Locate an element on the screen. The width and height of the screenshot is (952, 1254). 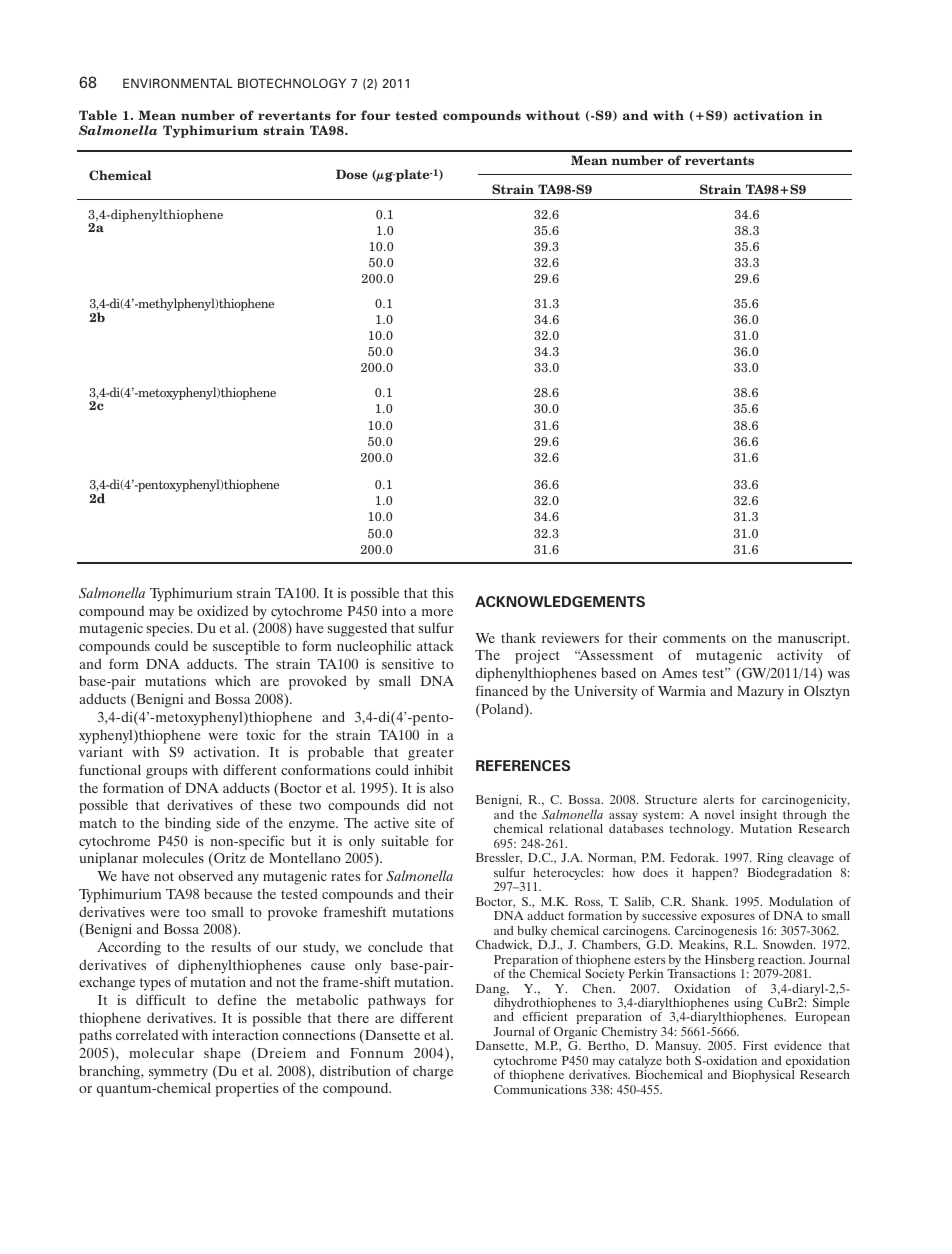
oxidized is located at coordinates (222, 610).
